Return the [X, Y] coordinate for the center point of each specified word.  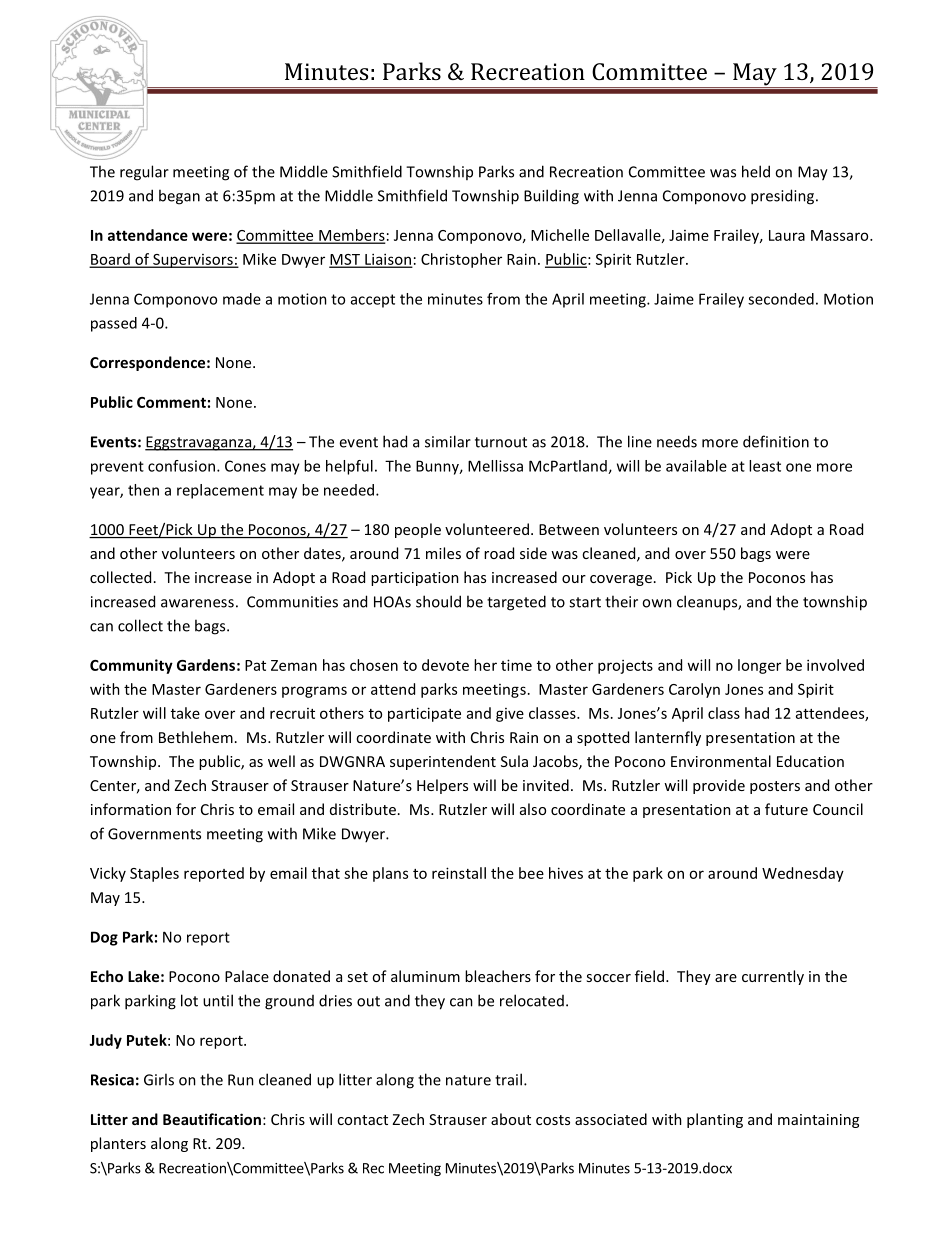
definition [776, 441]
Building [551, 197]
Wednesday [803, 874]
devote [445, 665]
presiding [784, 197]
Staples [154, 874]
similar [448, 441]
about [511, 1119]
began [179, 197]
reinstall [459, 873]
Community [131, 666]
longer [759, 666]
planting [715, 1120]
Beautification [212, 1119]
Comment [171, 402]
